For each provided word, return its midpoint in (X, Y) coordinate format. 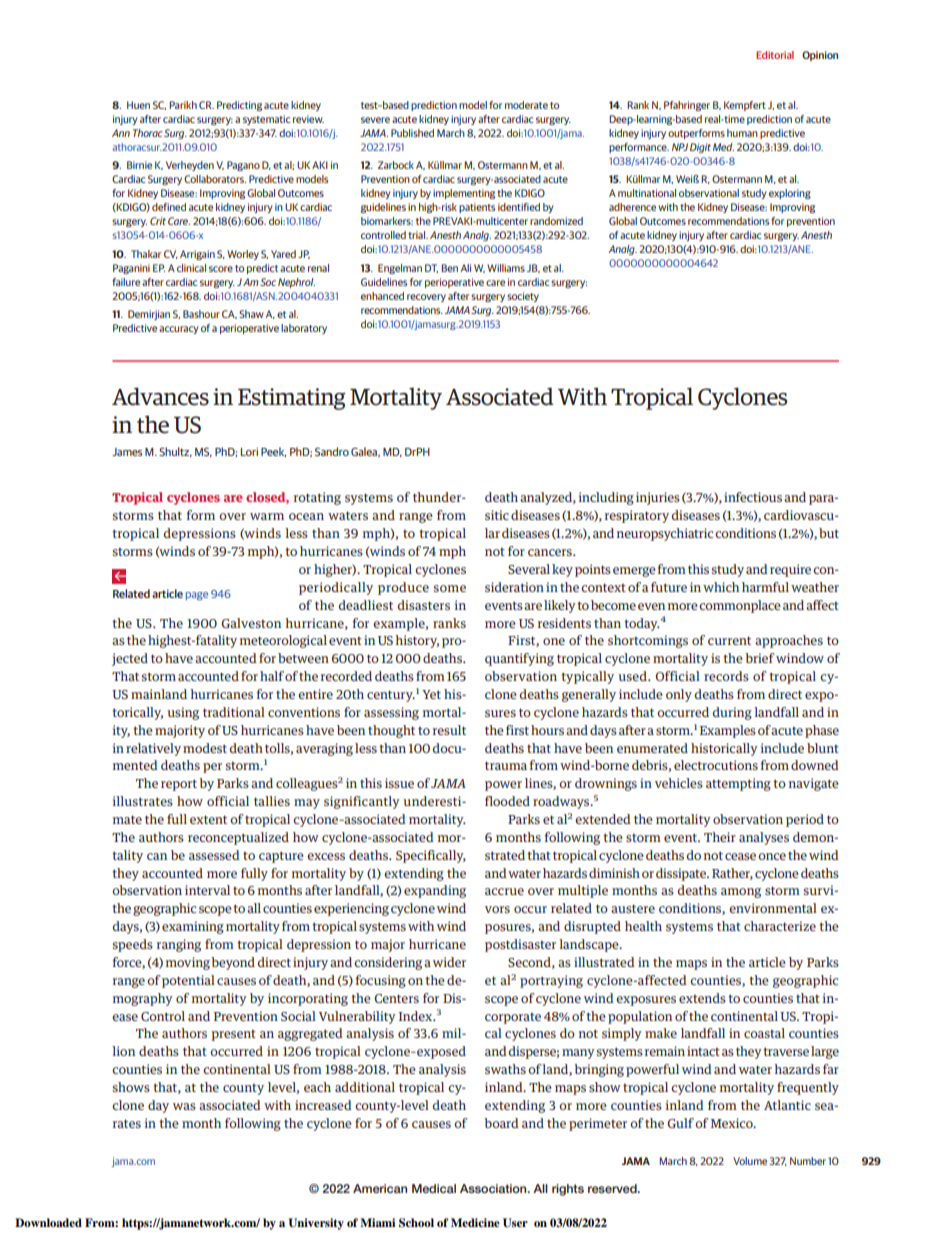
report (179, 785)
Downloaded (48, 1222)
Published (412, 133)
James (127, 452)
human (742, 133)
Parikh (183, 105)
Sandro (332, 451)
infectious (753, 497)
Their (720, 837)
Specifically (431, 856)
